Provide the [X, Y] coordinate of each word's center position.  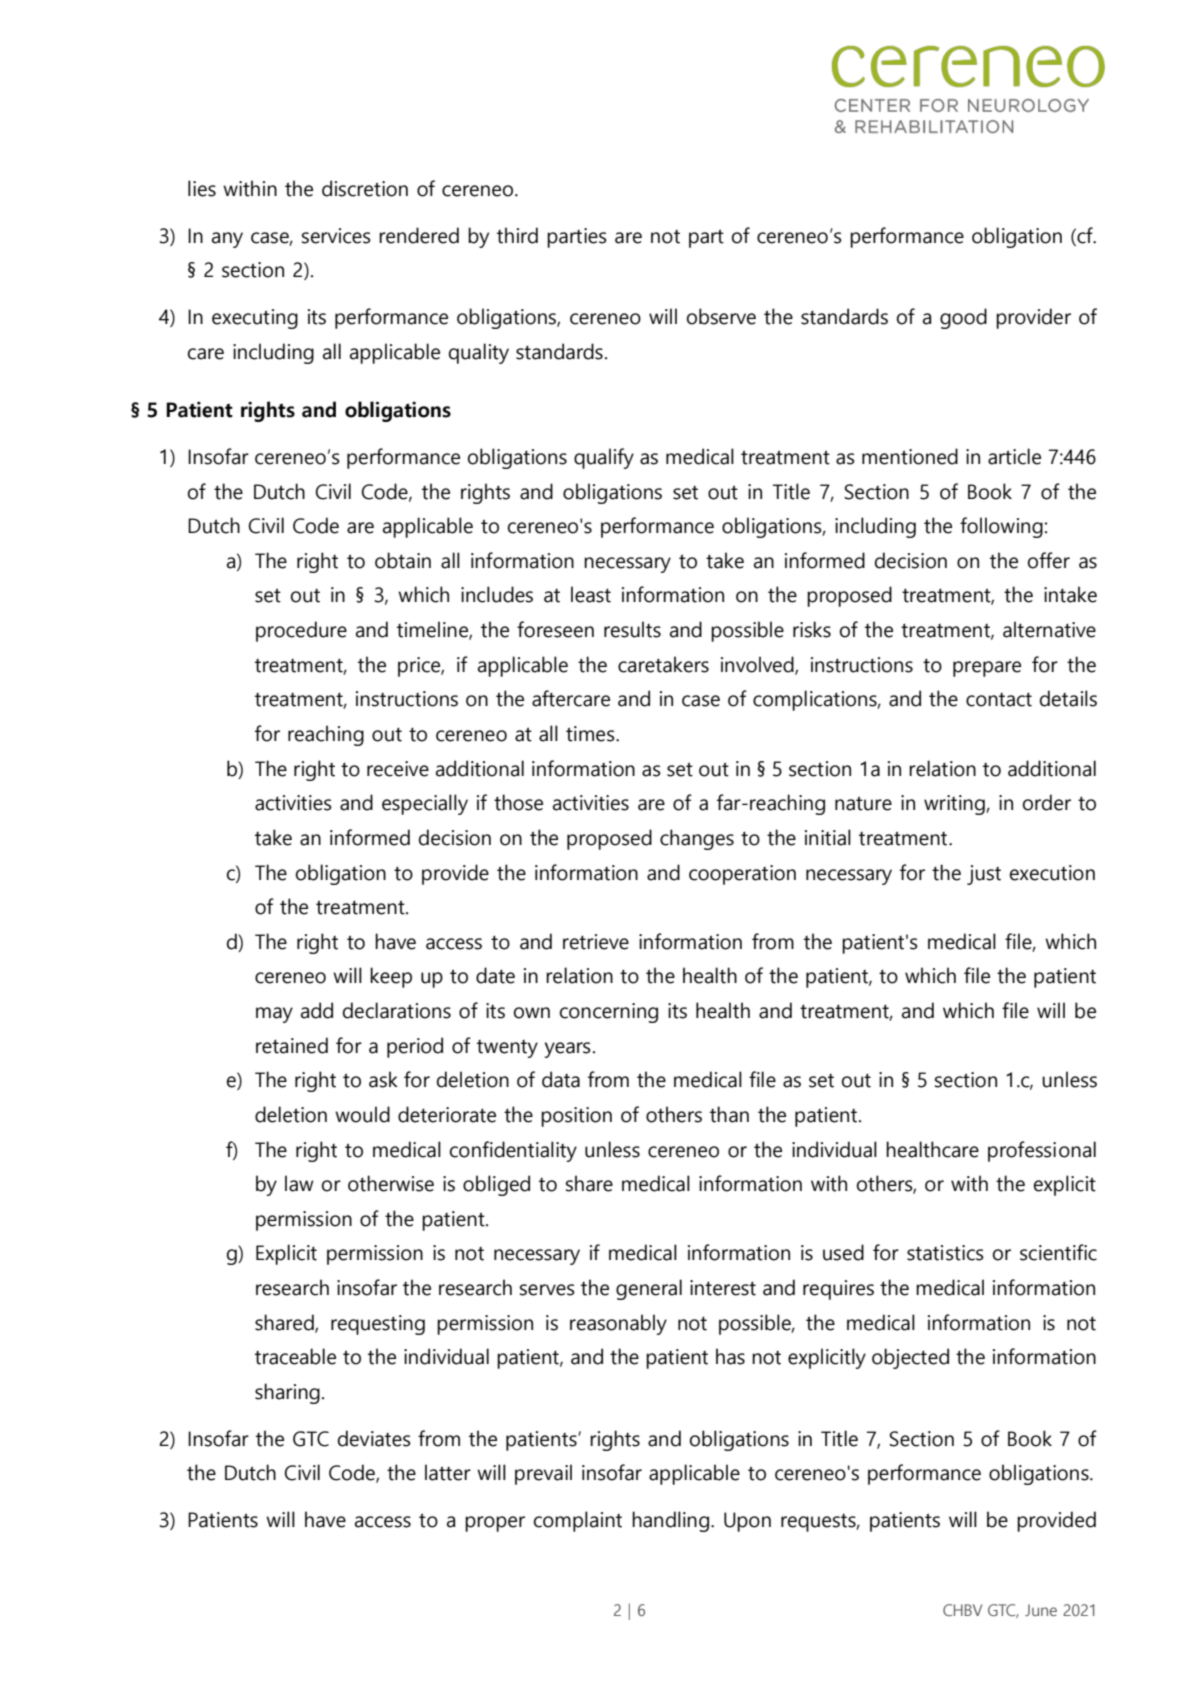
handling [670, 1521]
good [963, 318]
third [517, 235]
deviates [374, 1438]
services [336, 236]
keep [391, 977]
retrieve [596, 942]
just [984, 875]
